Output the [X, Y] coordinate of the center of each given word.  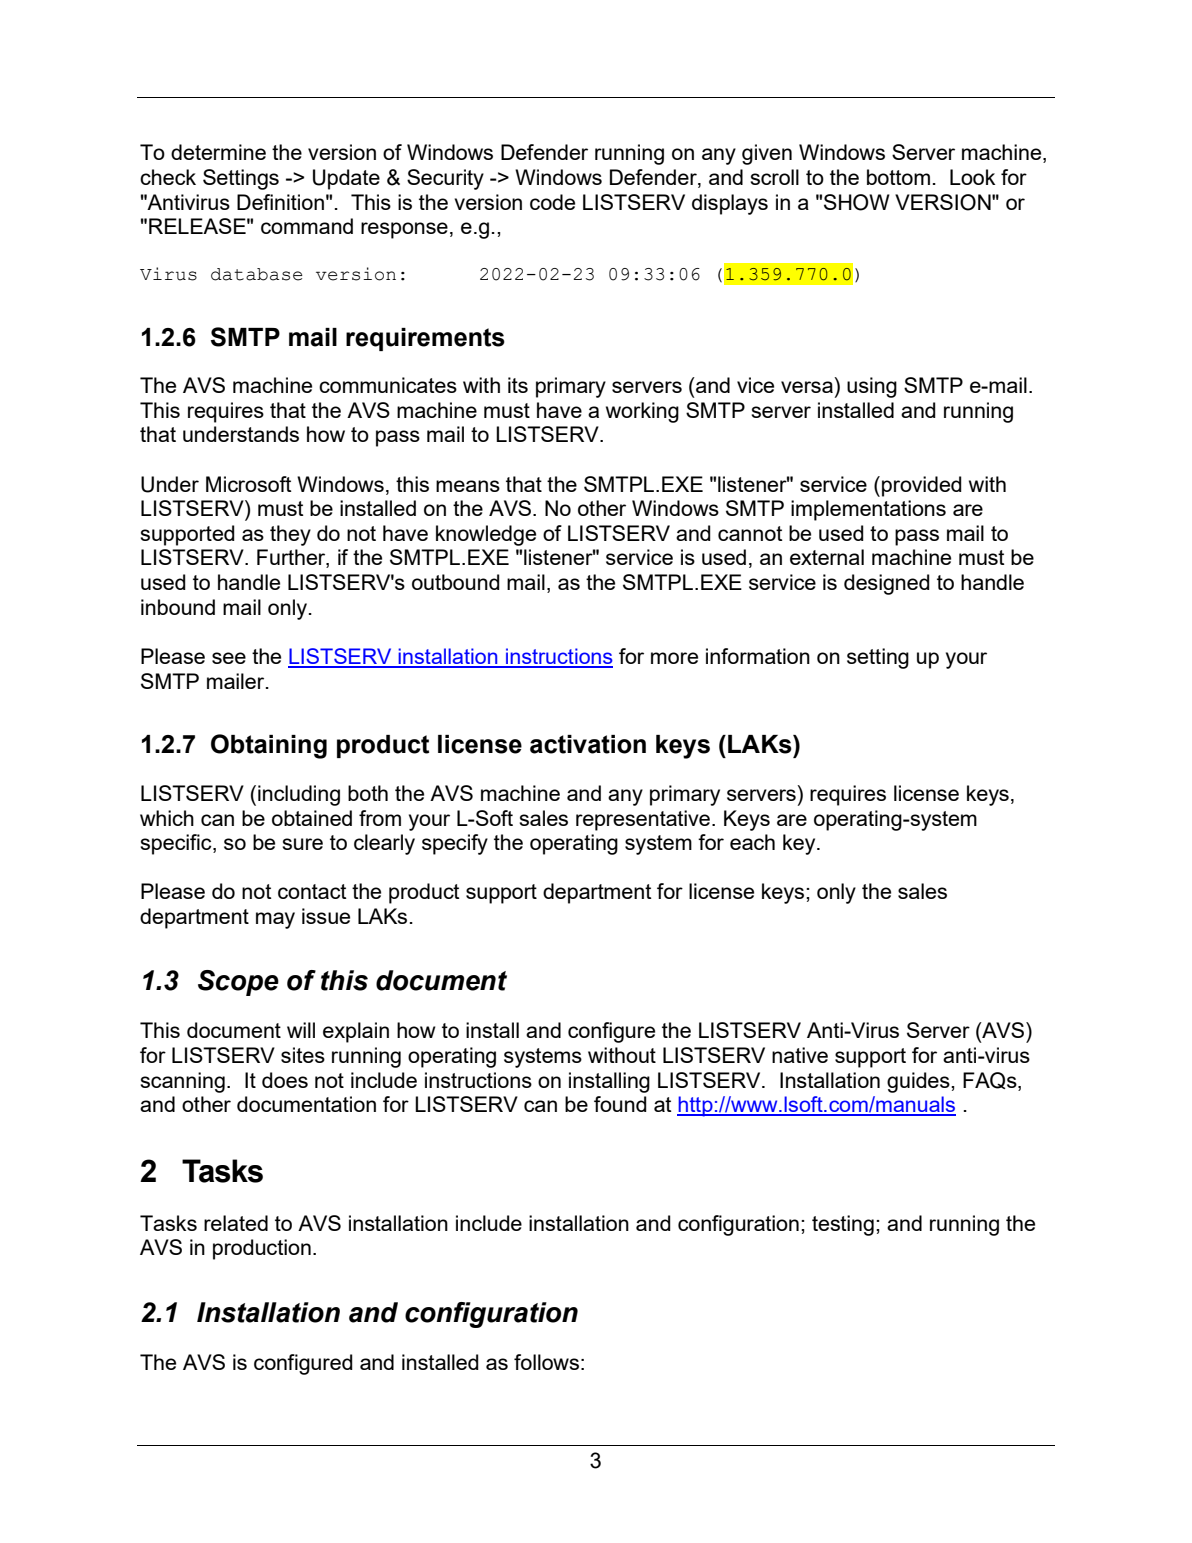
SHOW [857, 202]
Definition [280, 202]
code [552, 202]
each [752, 842]
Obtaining [269, 746]
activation [588, 744]
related [236, 1223]
